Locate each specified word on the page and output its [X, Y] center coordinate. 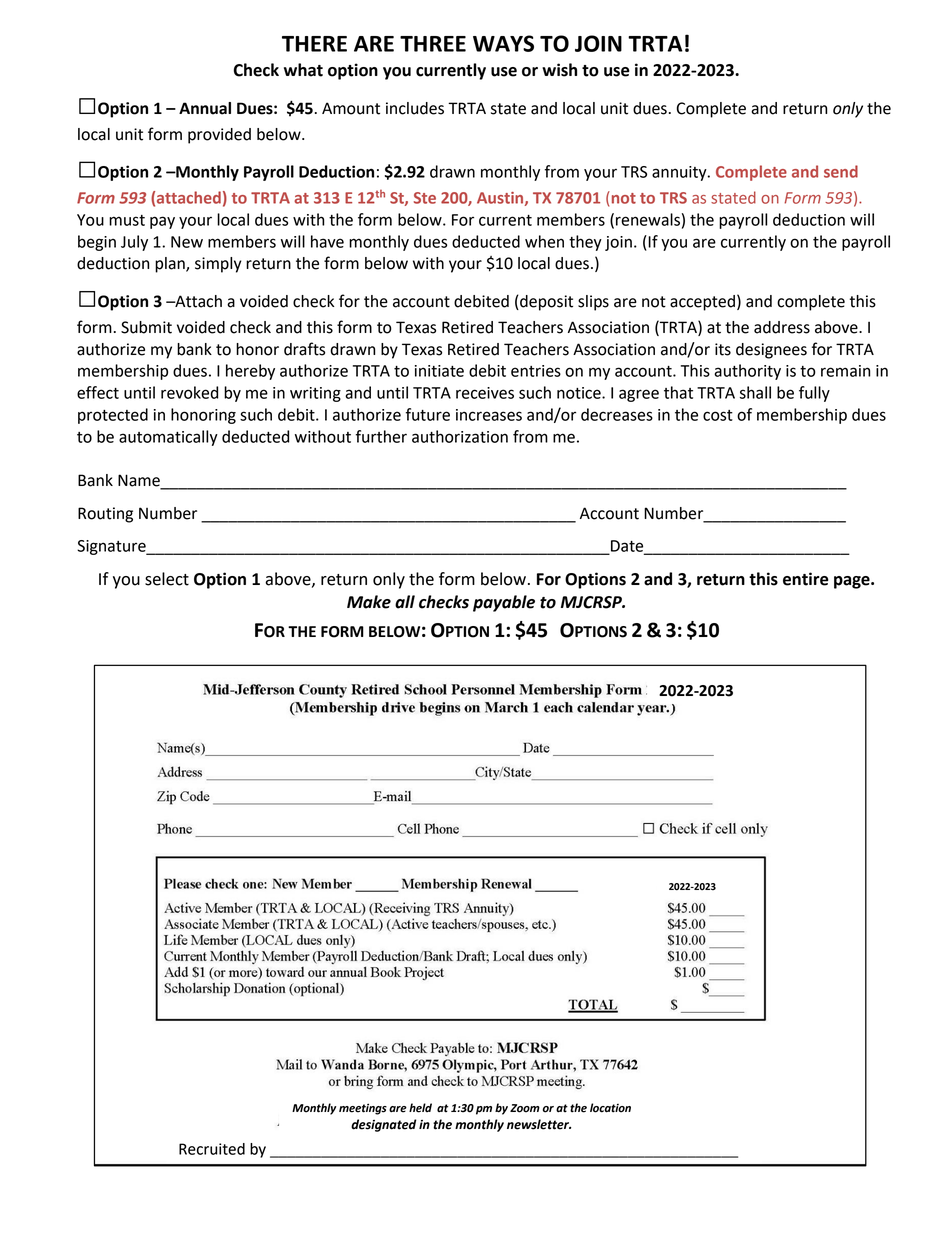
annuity [680, 173]
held [420, 1108]
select [167, 579]
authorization [460, 436]
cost [718, 415]
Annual [205, 108]
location [610, 1108]
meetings [363, 1109]
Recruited [212, 1149]
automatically [168, 438]
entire [806, 579]
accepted [702, 303]
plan [171, 265]
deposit [545, 303]
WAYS [503, 43]
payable [504, 603]
